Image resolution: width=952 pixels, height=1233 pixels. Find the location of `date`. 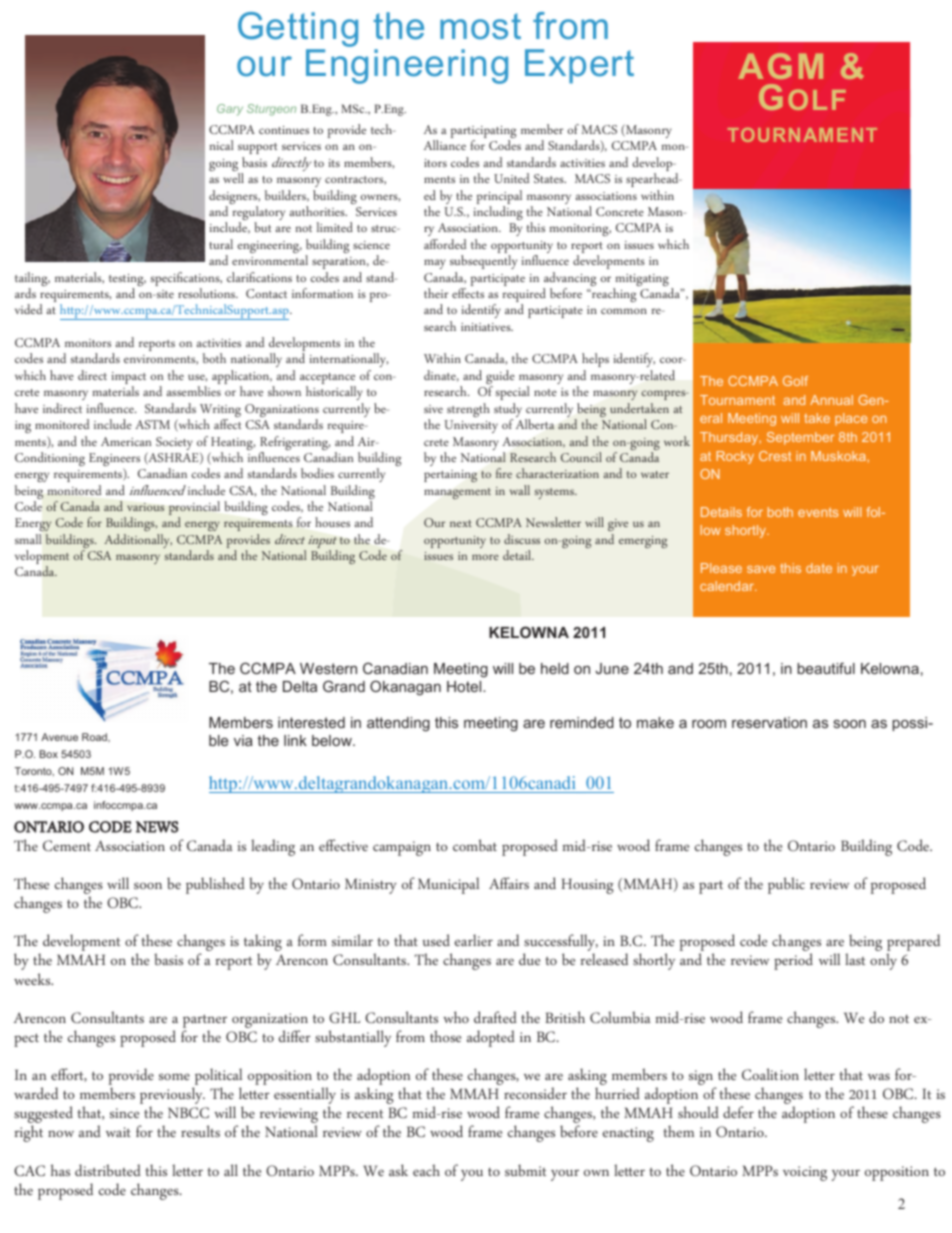

date is located at coordinates (819, 568).
